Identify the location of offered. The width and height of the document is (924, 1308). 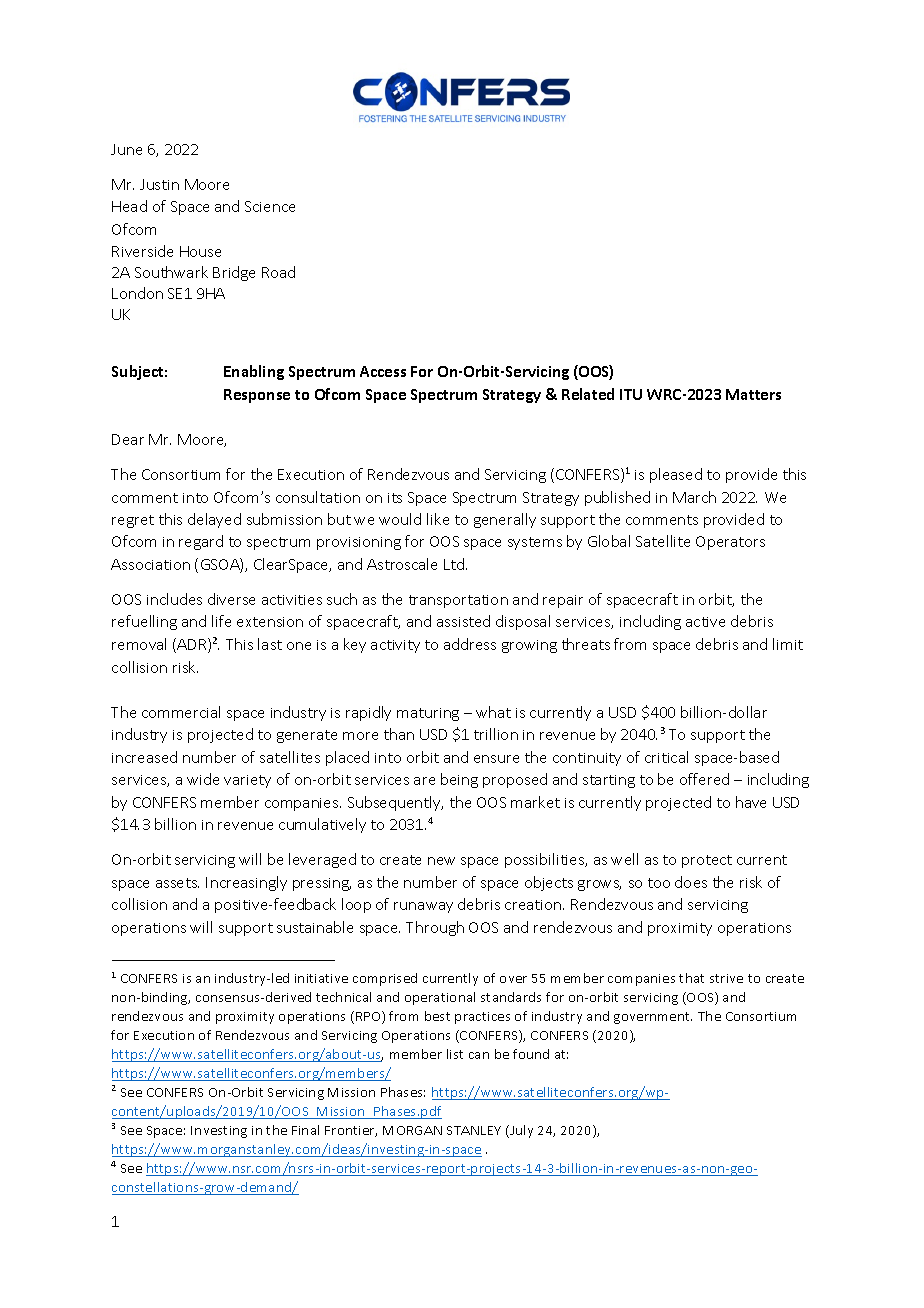
(704, 779).
